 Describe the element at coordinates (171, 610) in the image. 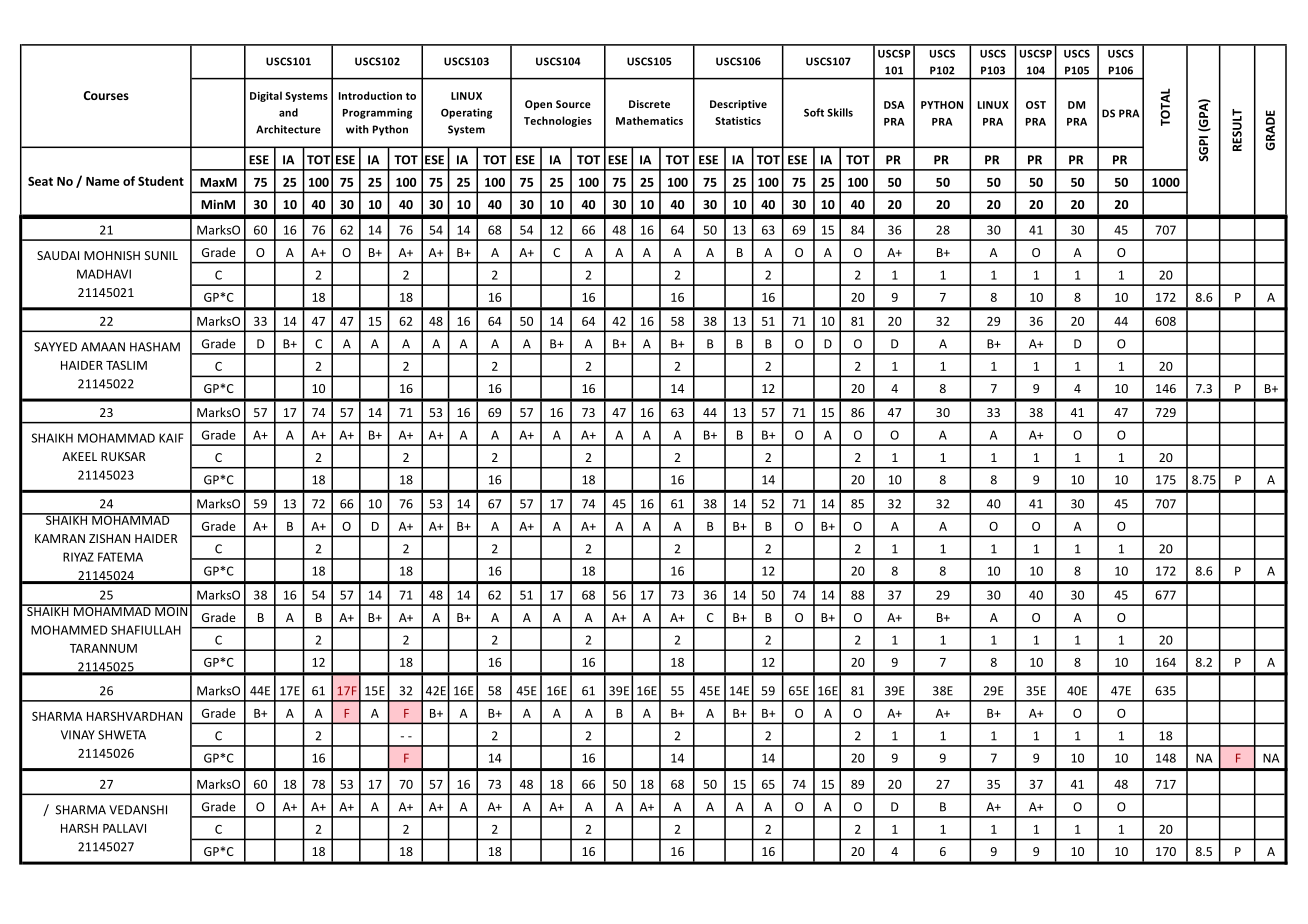

I see `MOIN` at that location.
